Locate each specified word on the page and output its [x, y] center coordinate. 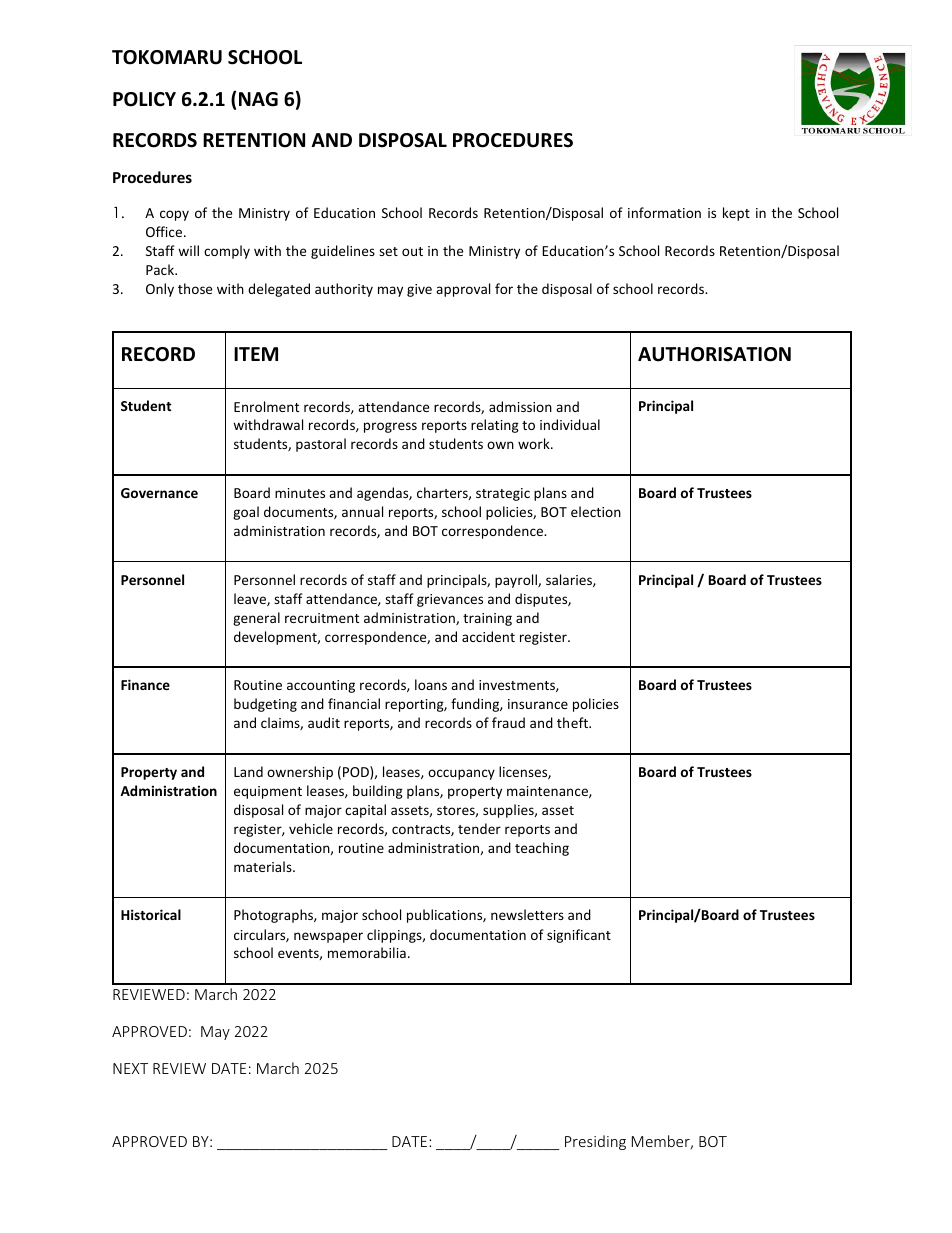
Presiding [595, 1142]
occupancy [461, 774]
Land [248, 771]
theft [573, 722]
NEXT [130, 1068]
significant [579, 936]
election [596, 511]
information [664, 212]
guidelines [343, 252]
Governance [159, 493]
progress [390, 427]
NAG [258, 99]
